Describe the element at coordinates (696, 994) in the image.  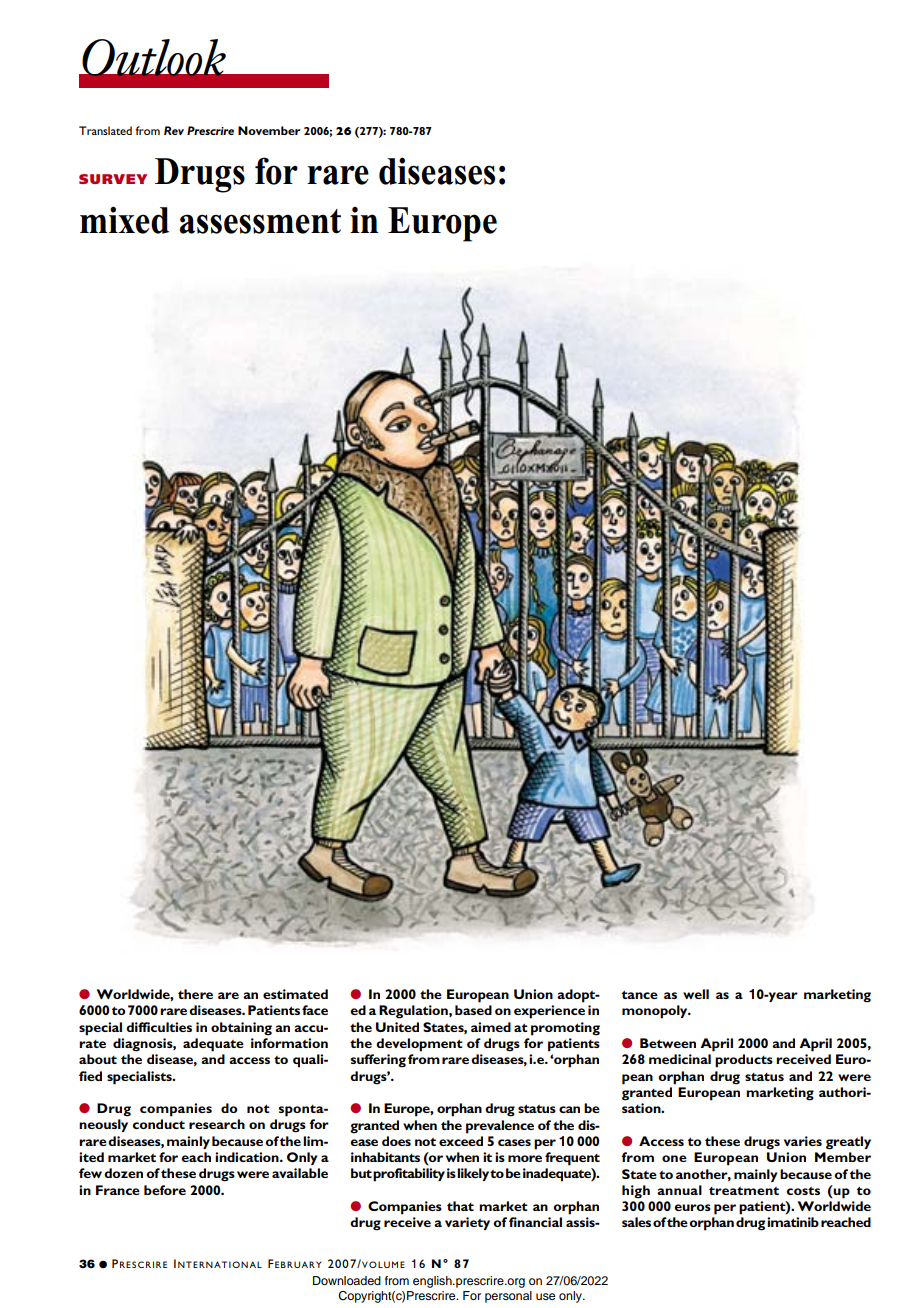
I see `well` at that location.
